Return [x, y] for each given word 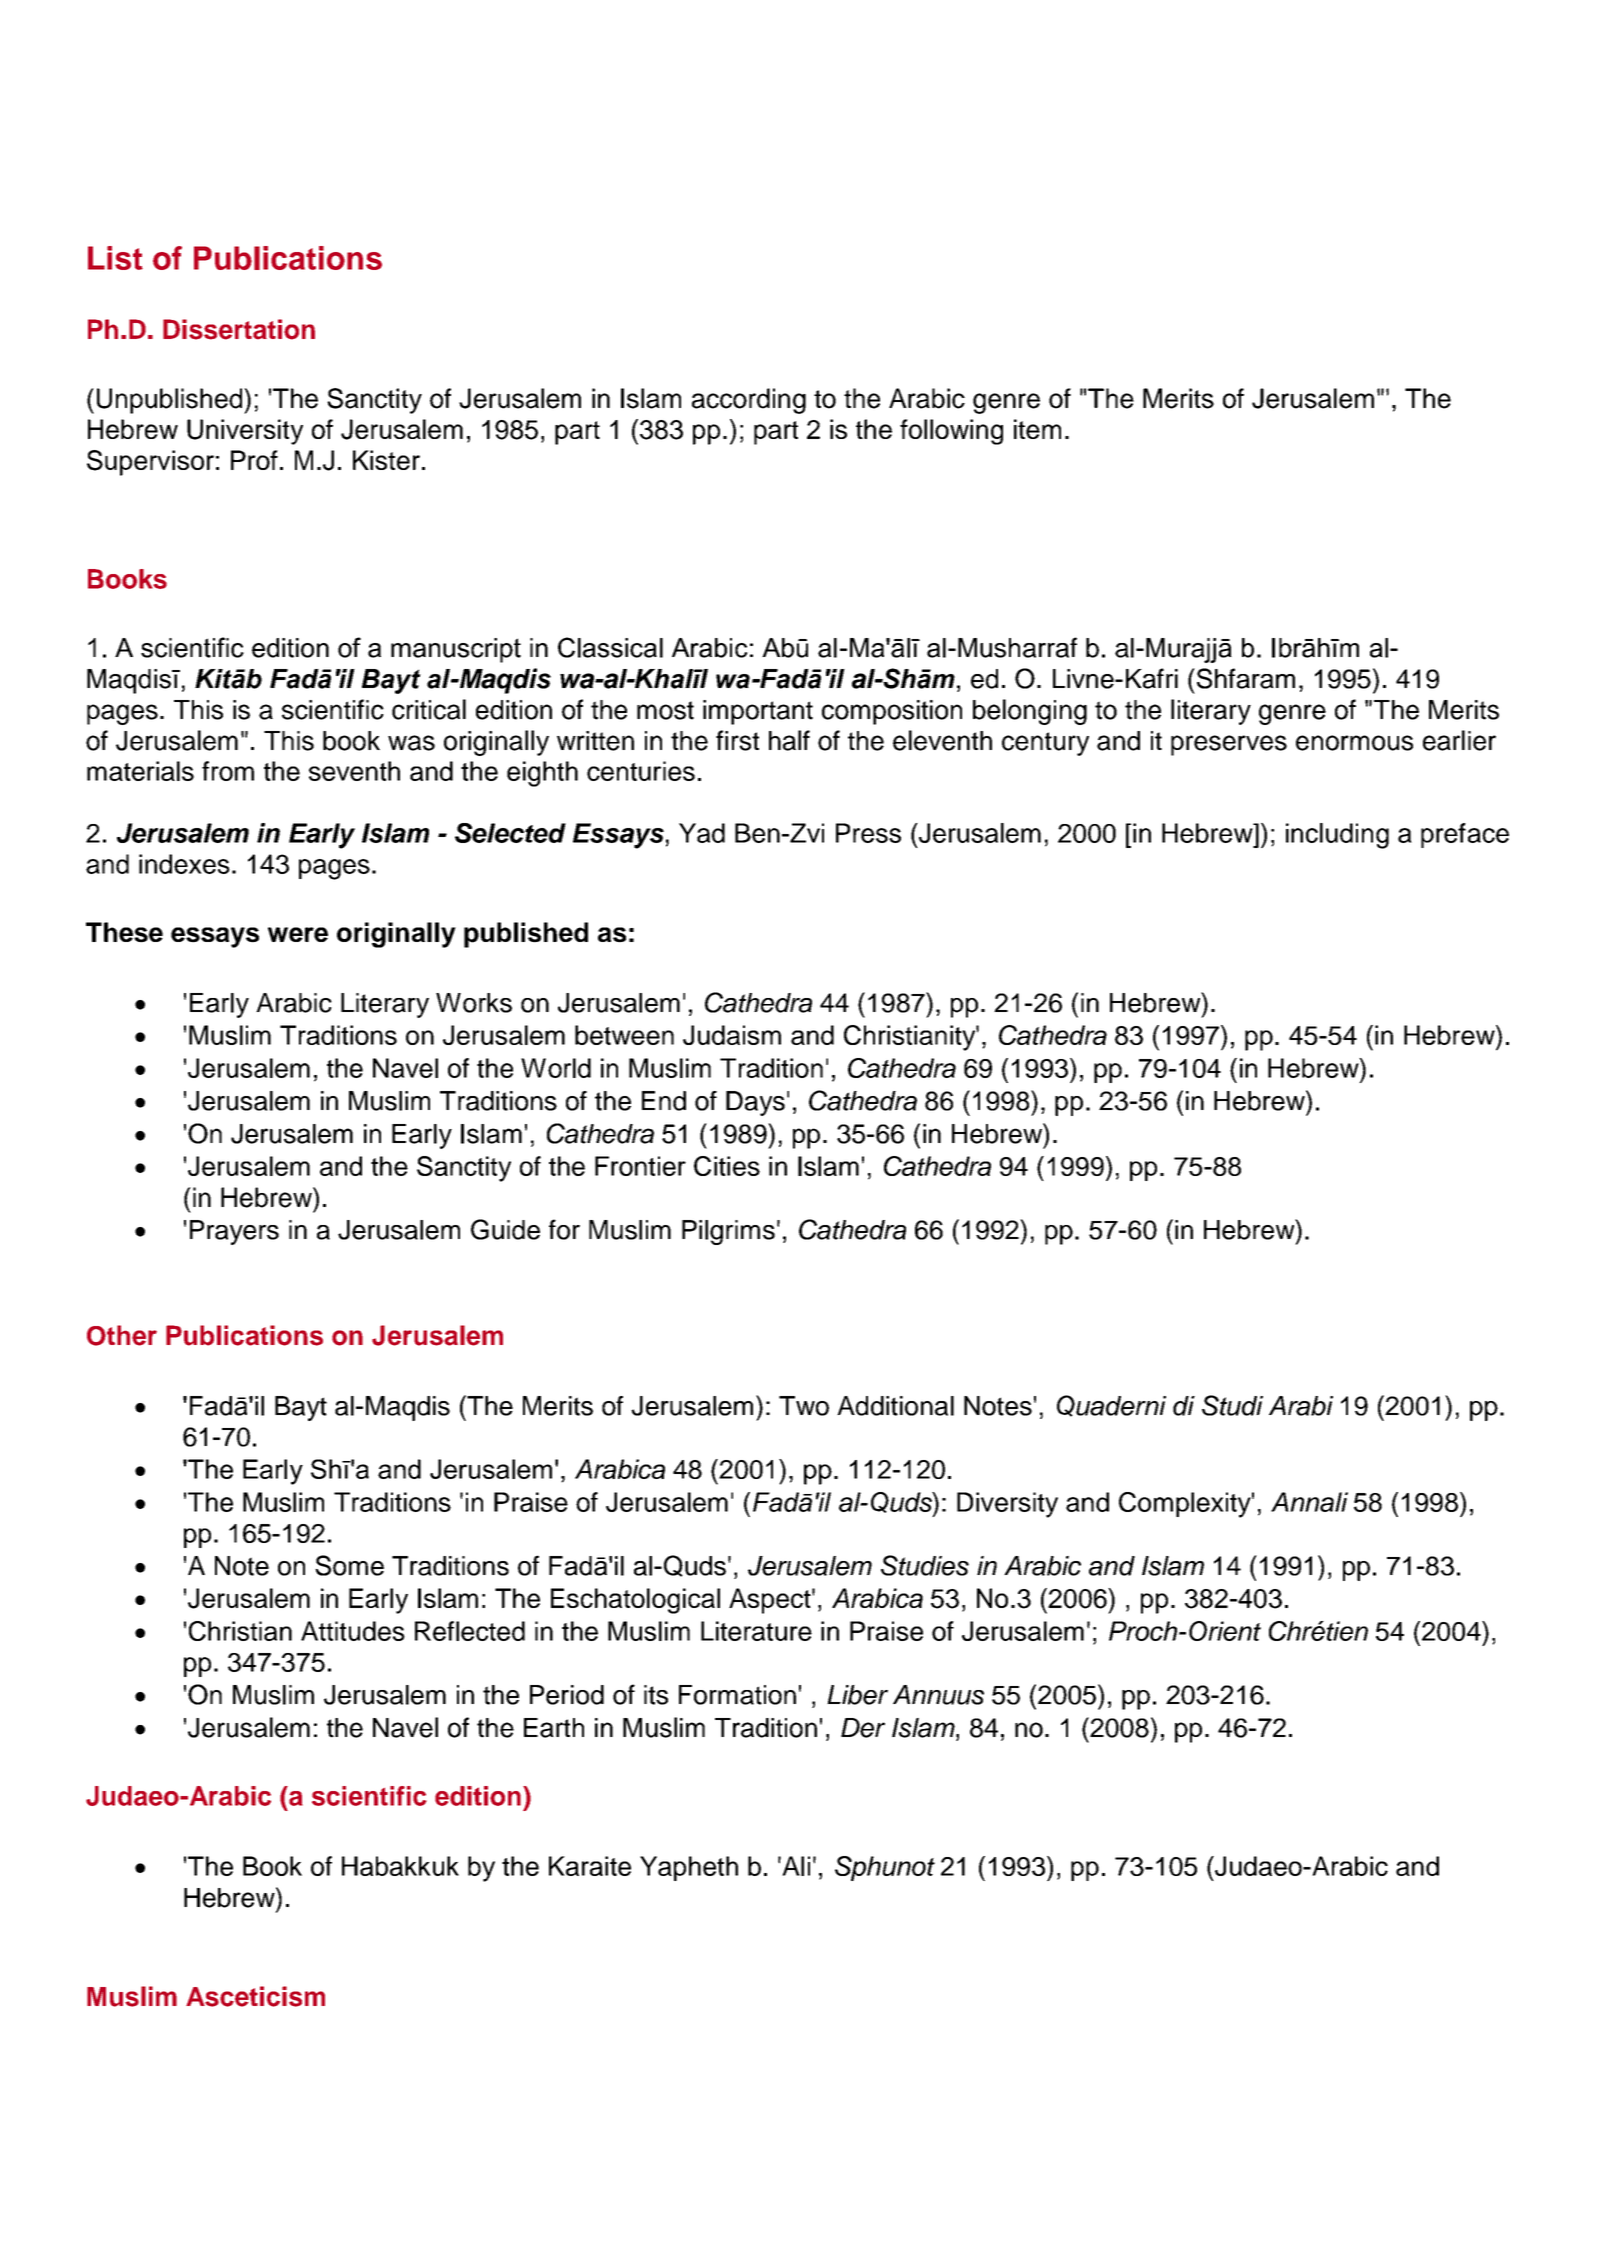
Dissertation [239, 329]
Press [868, 833]
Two [804, 1406]
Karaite [590, 1866]
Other [122, 1335]
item [1037, 429]
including [1337, 836]
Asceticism [255, 1996]
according [749, 401]
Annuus [938, 1695]
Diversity [1007, 1505]
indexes [184, 864]
